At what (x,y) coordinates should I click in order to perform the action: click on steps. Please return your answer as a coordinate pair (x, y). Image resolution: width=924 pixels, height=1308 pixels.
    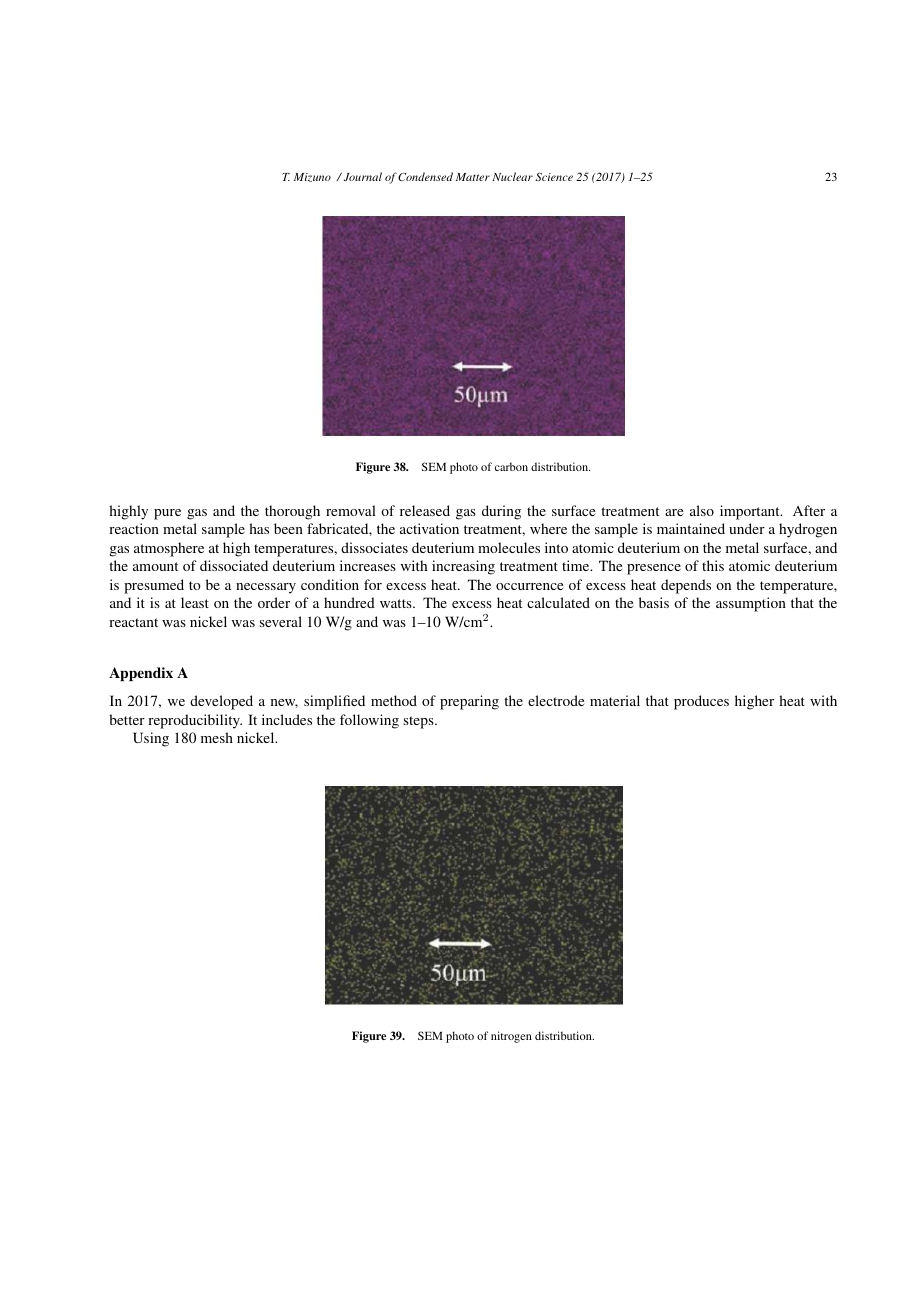
    Looking at the image, I should click on (420, 722).
